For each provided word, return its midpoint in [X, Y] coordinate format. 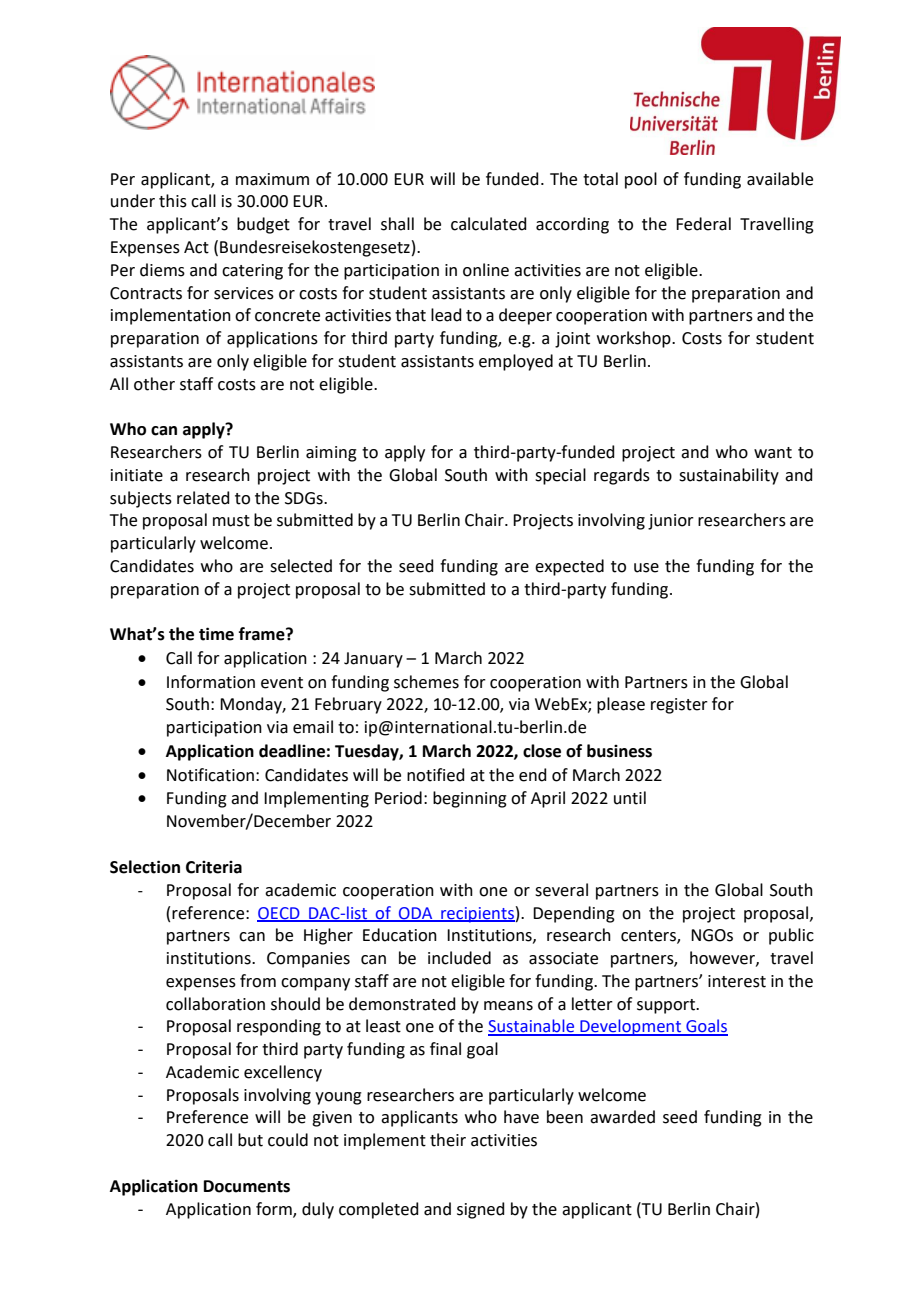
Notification [210, 775]
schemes [426, 682]
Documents [247, 1186]
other [154, 384]
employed [516, 362]
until [630, 798]
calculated [489, 224]
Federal [703, 224]
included [459, 958]
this [173, 201]
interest [737, 981]
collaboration [215, 1004]
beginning [470, 799]
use [646, 568]
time [216, 634]
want [773, 453]
